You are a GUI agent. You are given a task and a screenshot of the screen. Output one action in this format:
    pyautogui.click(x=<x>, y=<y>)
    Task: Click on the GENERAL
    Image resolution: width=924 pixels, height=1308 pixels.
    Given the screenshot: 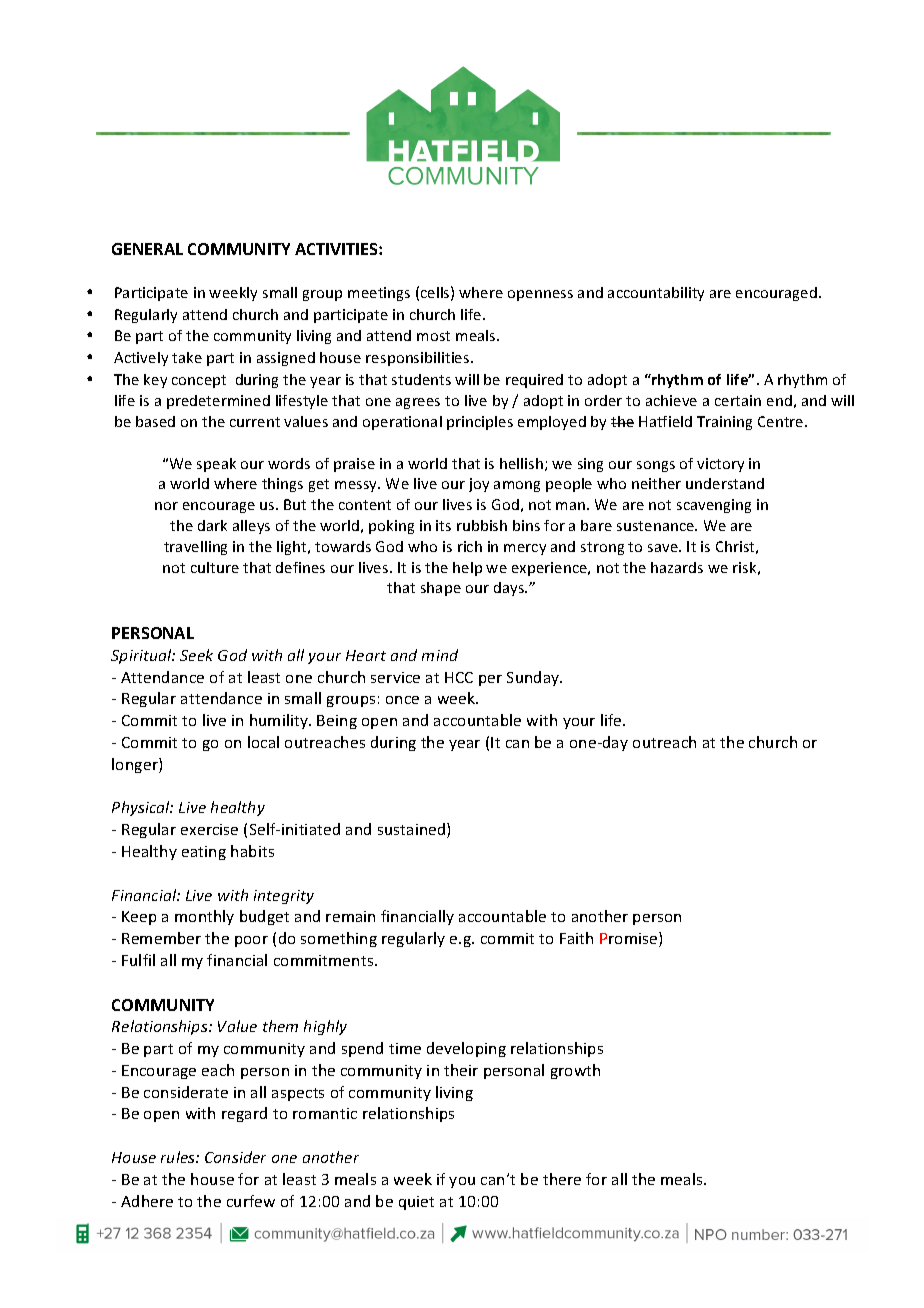 What is the action you would take?
    pyautogui.click(x=147, y=249)
